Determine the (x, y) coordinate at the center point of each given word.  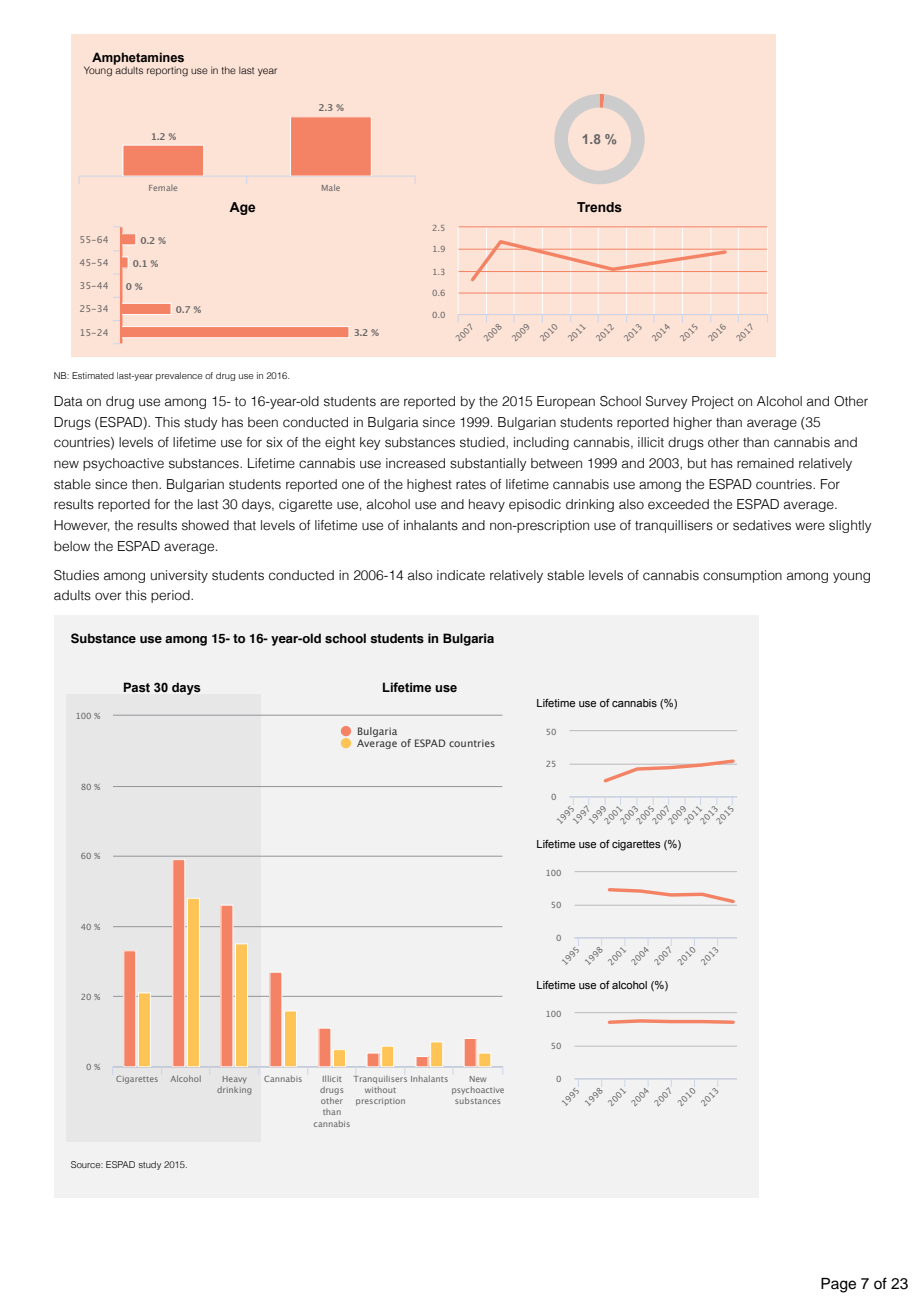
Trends (599, 207)
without (380, 1089)
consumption (742, 576)
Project (713, 402)
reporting (167, 71)
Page (838, 1285)
